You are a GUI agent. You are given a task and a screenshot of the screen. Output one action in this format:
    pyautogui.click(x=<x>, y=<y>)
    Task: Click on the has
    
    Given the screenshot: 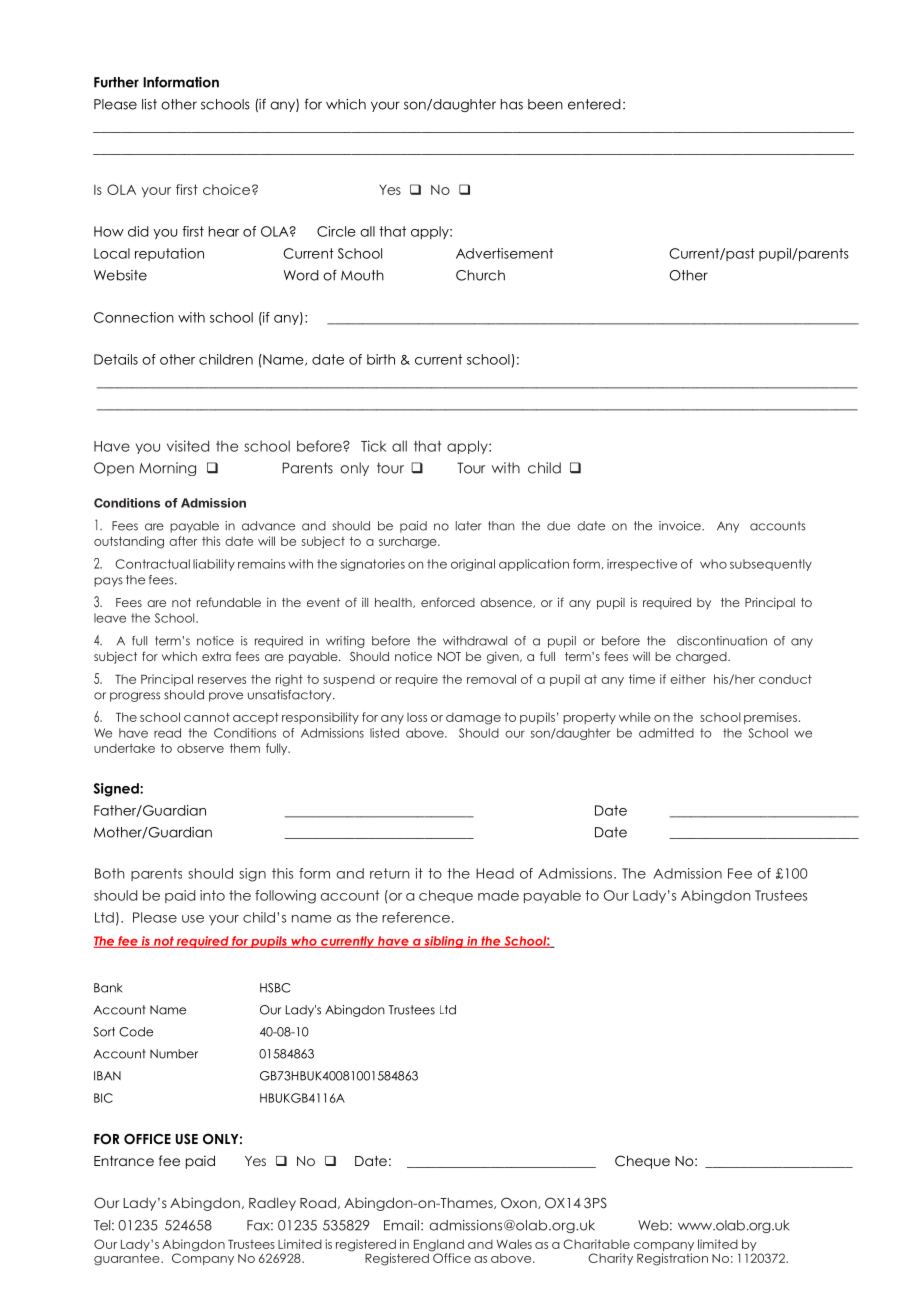 What is the action you would take?
    pyautogui.click(x=512, y=104)
